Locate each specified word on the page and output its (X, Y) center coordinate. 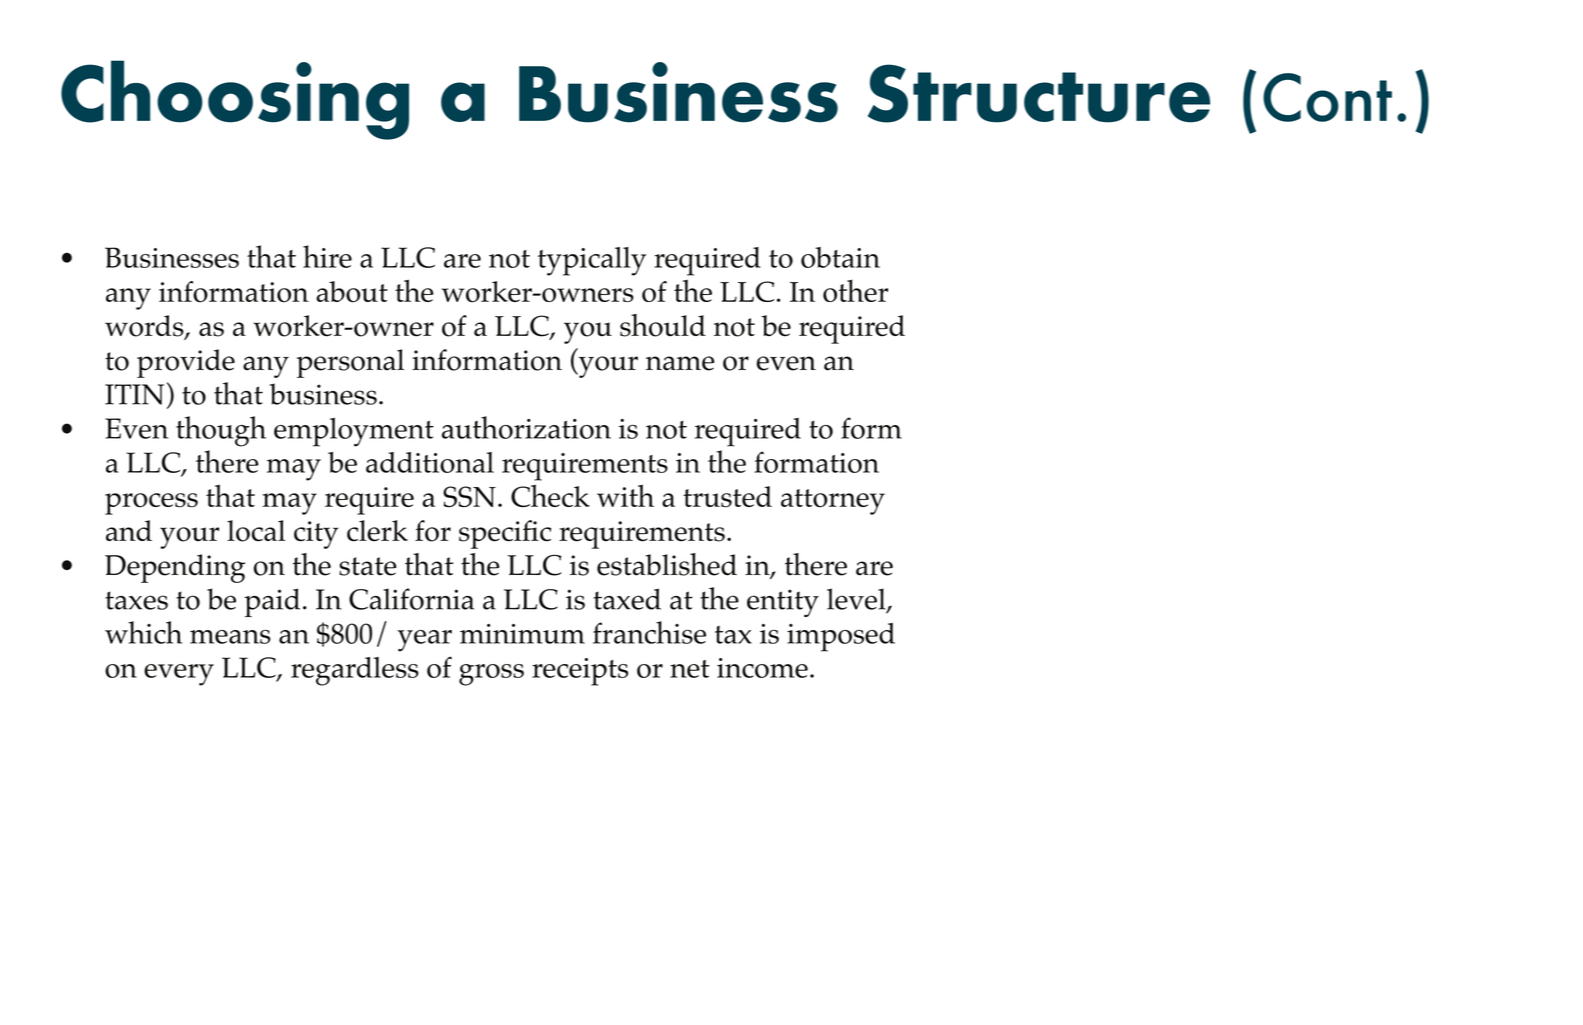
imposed (841, 637)
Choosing (235, 100)
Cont (1327, 97)
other (855, 290)
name (680, 363)
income (762, 668)
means (230, 637)
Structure (1039, 93)
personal (350, 363)
